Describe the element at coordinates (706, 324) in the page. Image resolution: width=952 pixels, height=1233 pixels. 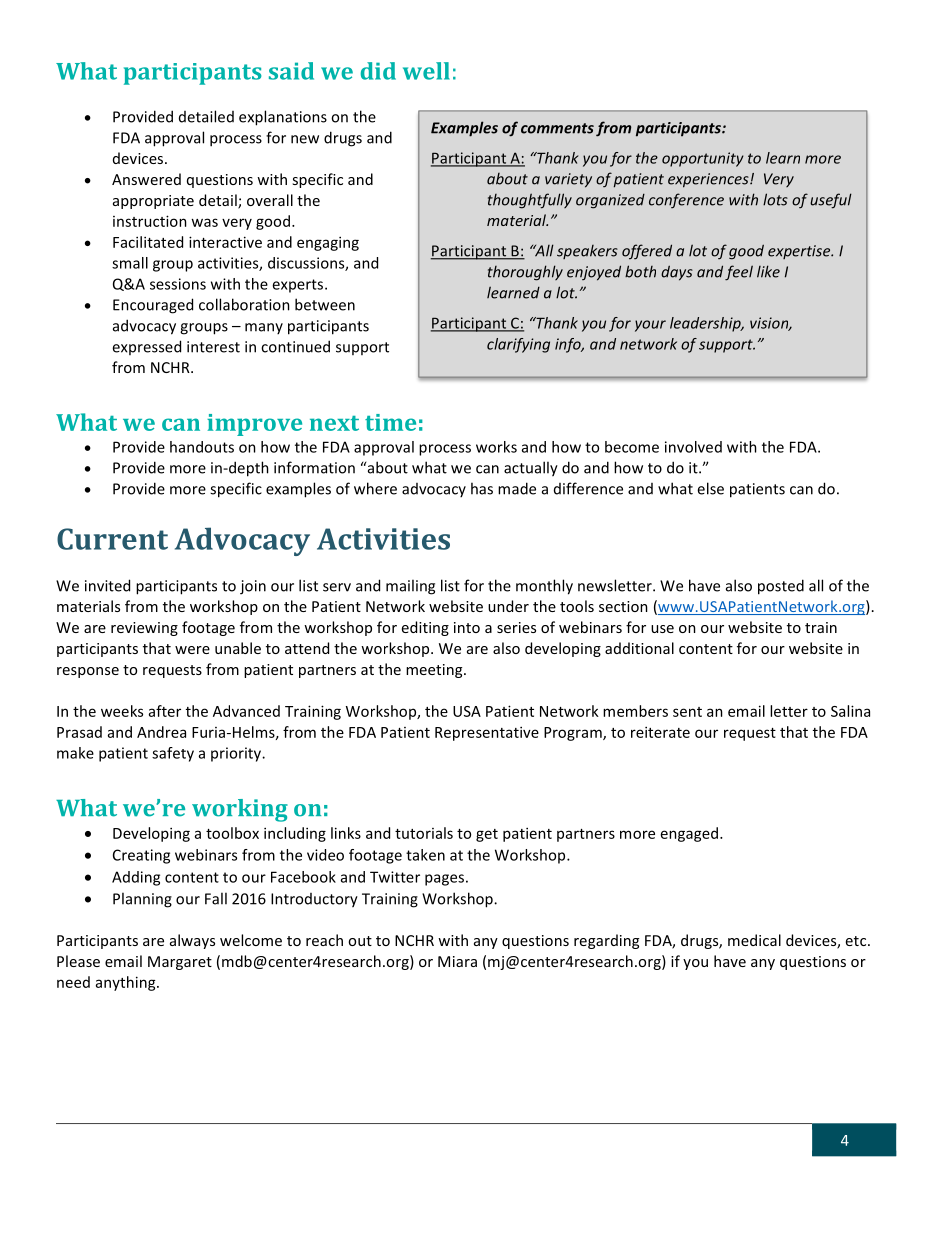
I see `leadership` at that location.
